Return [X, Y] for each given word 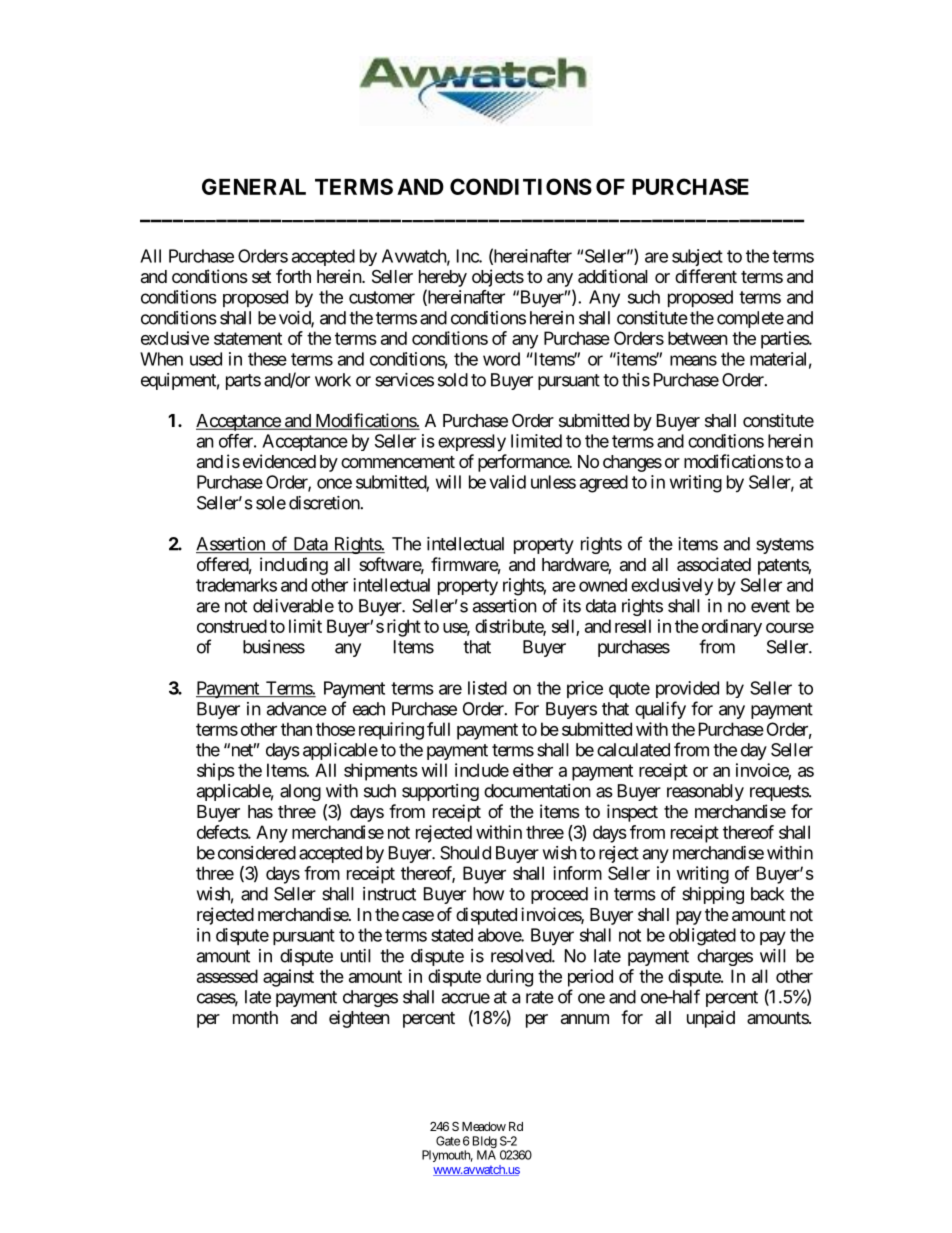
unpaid [711, 1019]
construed [232, 626]
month [255, 1017]
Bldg [485, 1143]
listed [487, 688]
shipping [713, 895]
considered [257, 853]
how [488, 894]
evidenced [279, 461]
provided [687, 689]
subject [697, 257]
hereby [443, 278]
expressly [472, 443]
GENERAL [254, 186]
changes [632, 463]
